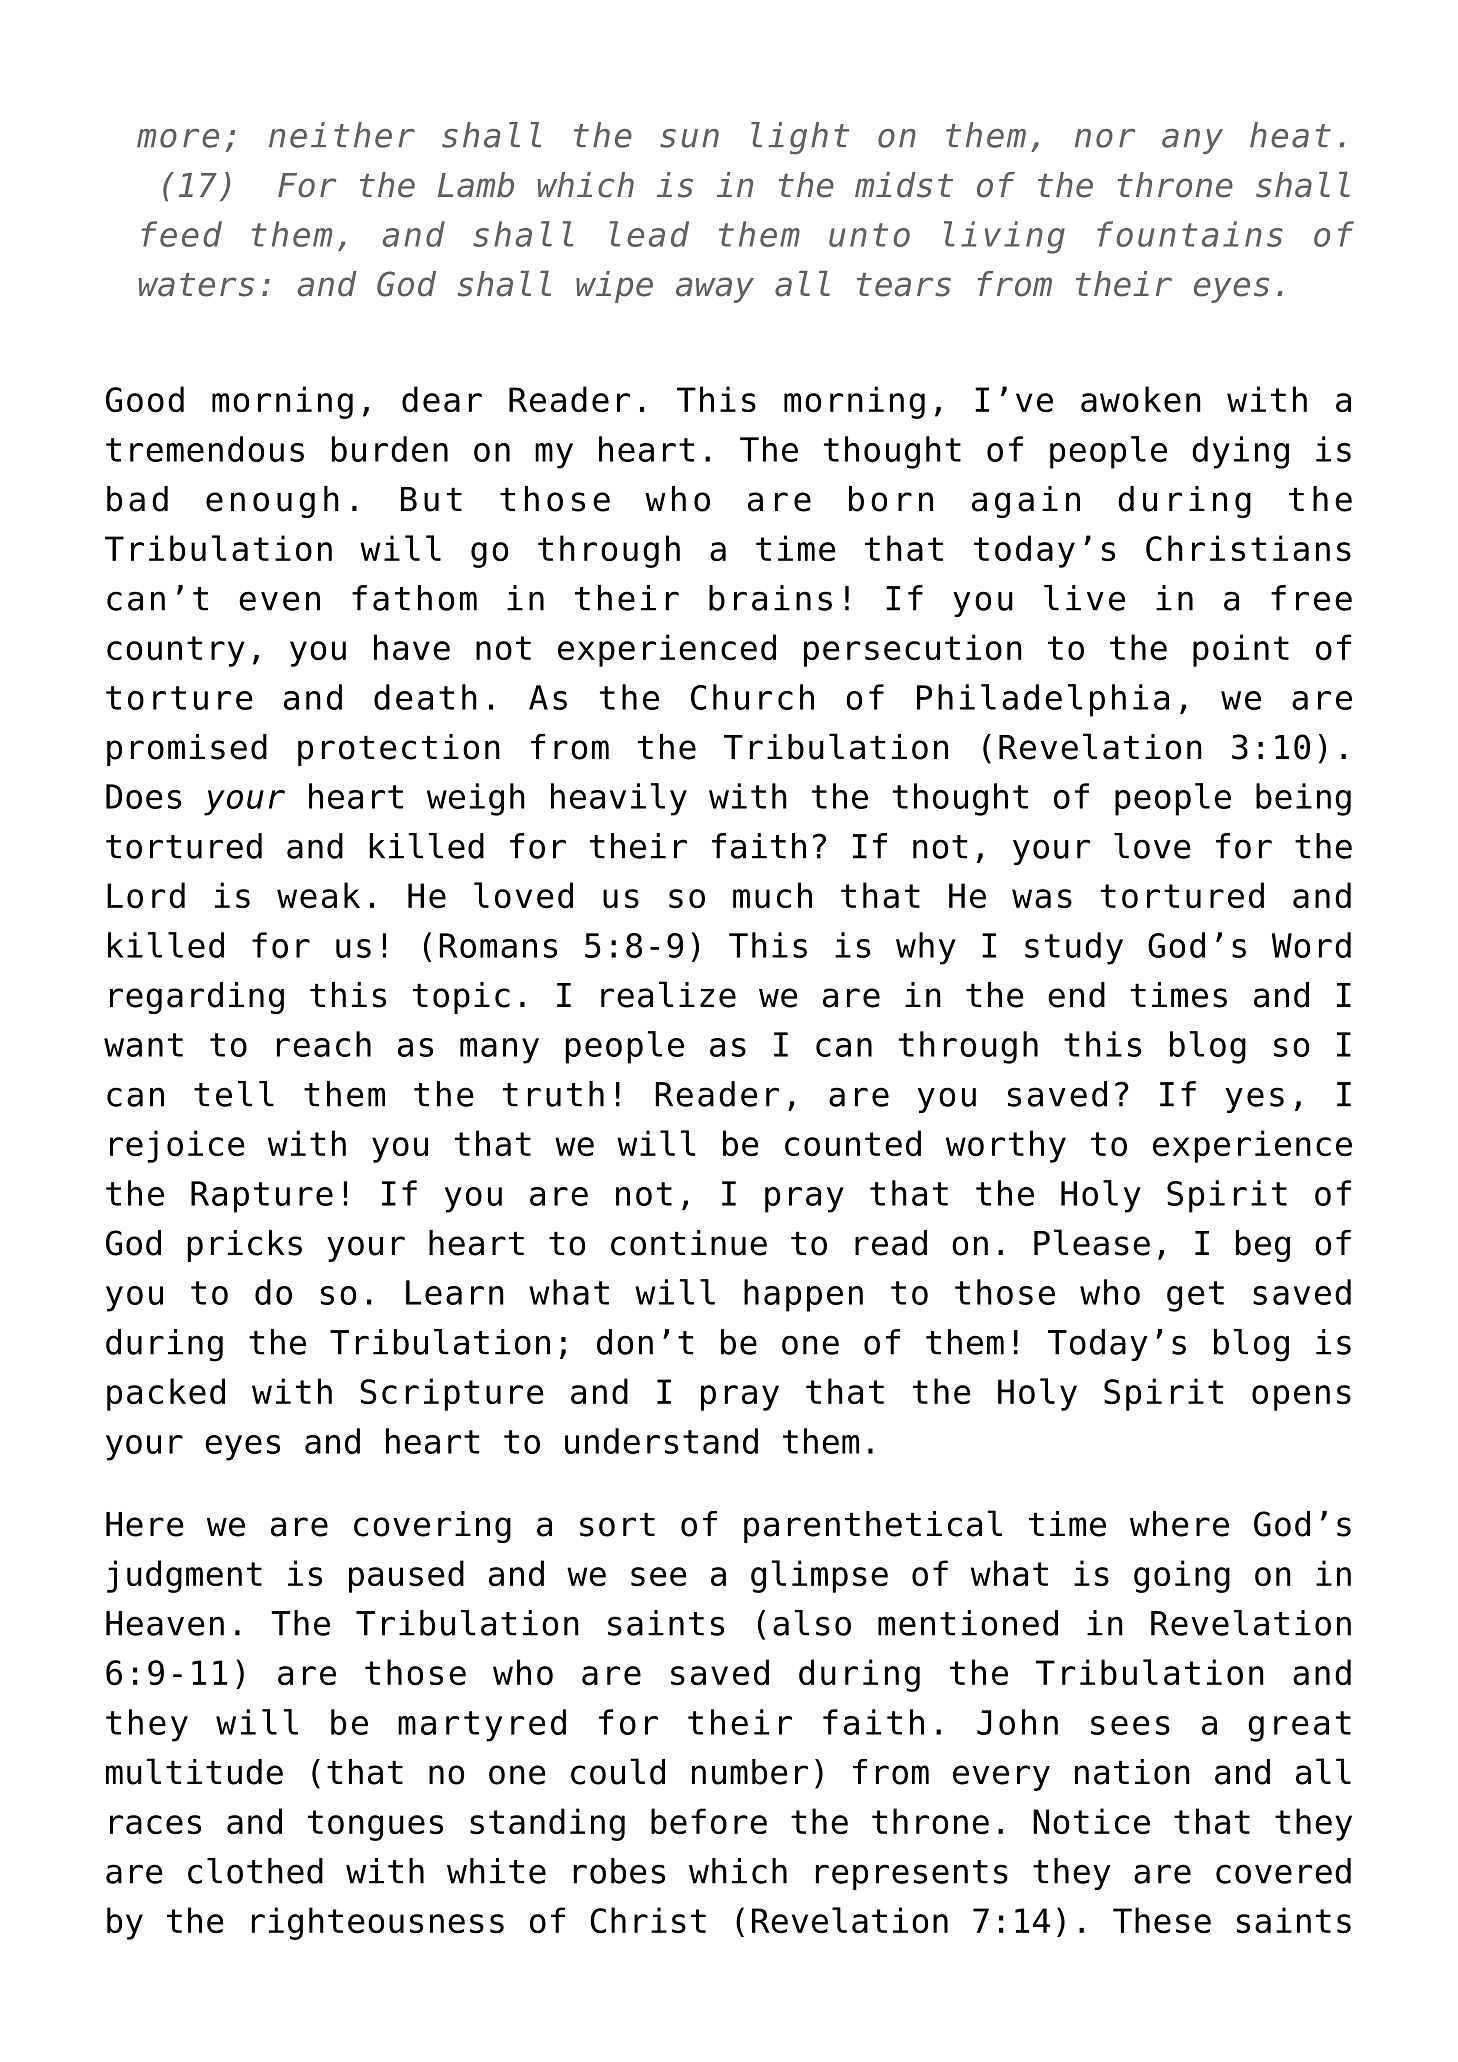 The height and width of the document is (2062, 1458). Describe the element at coordinates (1043, 700) in the document. I see `Philadelphia` at that location.
